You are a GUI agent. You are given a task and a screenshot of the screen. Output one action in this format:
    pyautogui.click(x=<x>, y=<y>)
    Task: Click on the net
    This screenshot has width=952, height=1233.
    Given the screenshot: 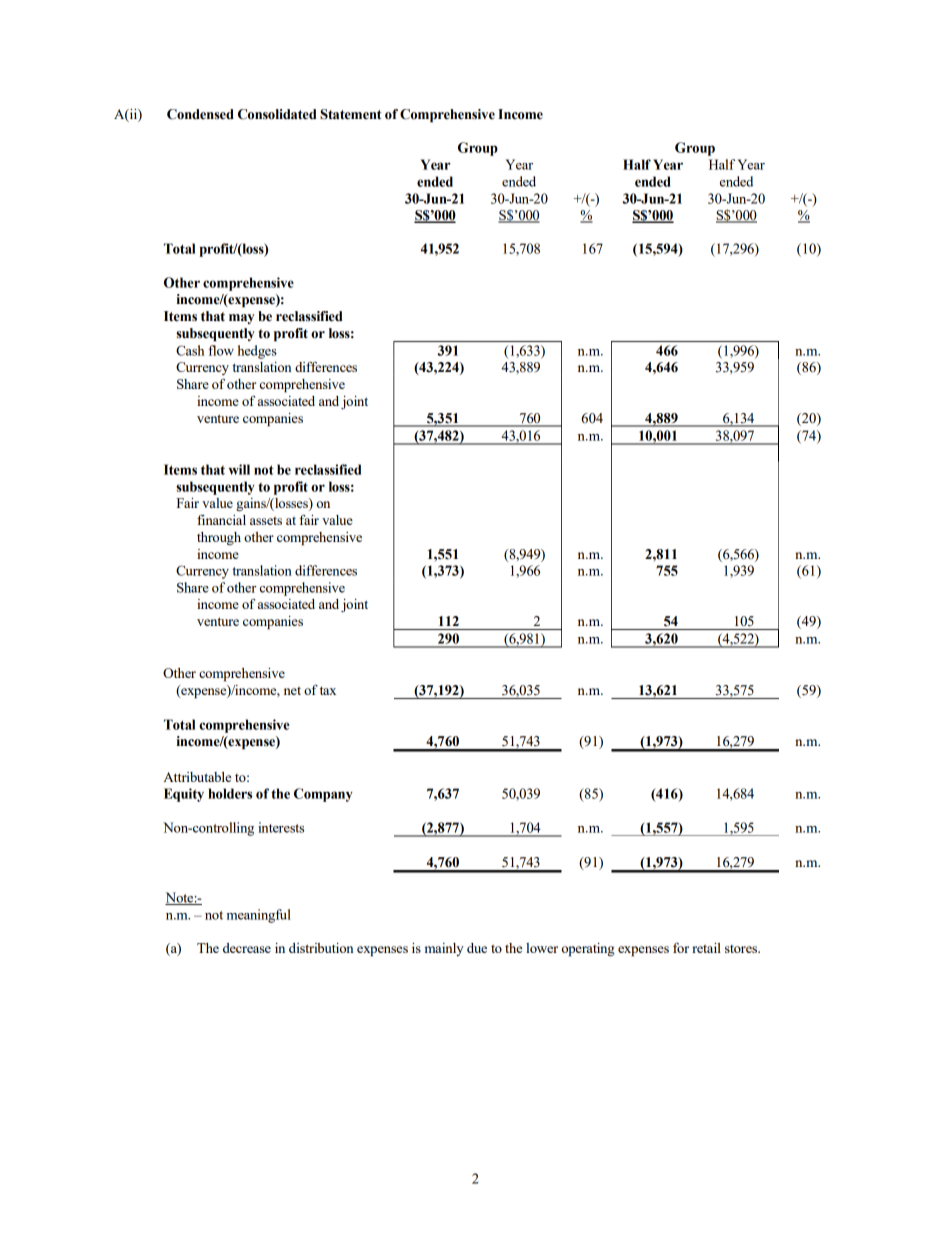 What is the action you would take?
    pyautogui.click(x=292, y=690)
